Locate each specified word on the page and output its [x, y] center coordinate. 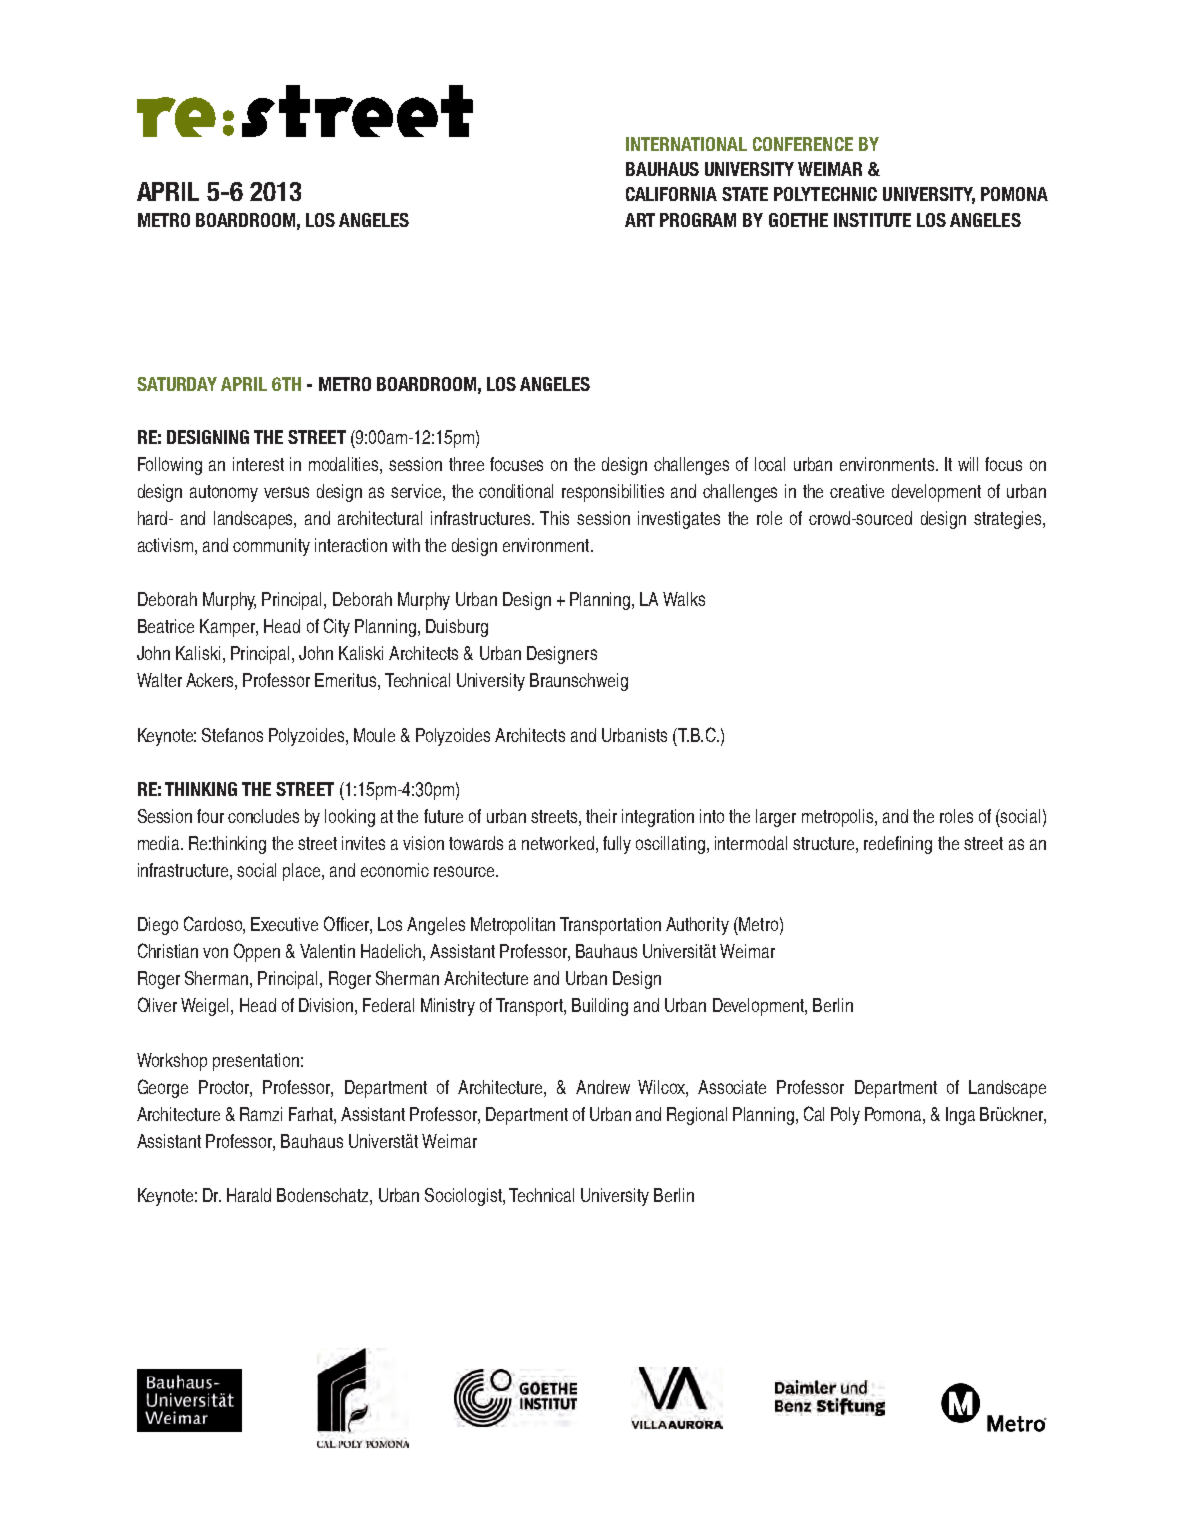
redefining [898, 845]
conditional [516, 491]
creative [857, 491]
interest [258, 464]
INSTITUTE [872, 220]
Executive [284, 924]
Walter [159, 680]
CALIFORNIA [671, 194]
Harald [249, 1195]
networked [558, 843]
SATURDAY [177, 384]
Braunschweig [579, 682]
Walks [684, 599]
